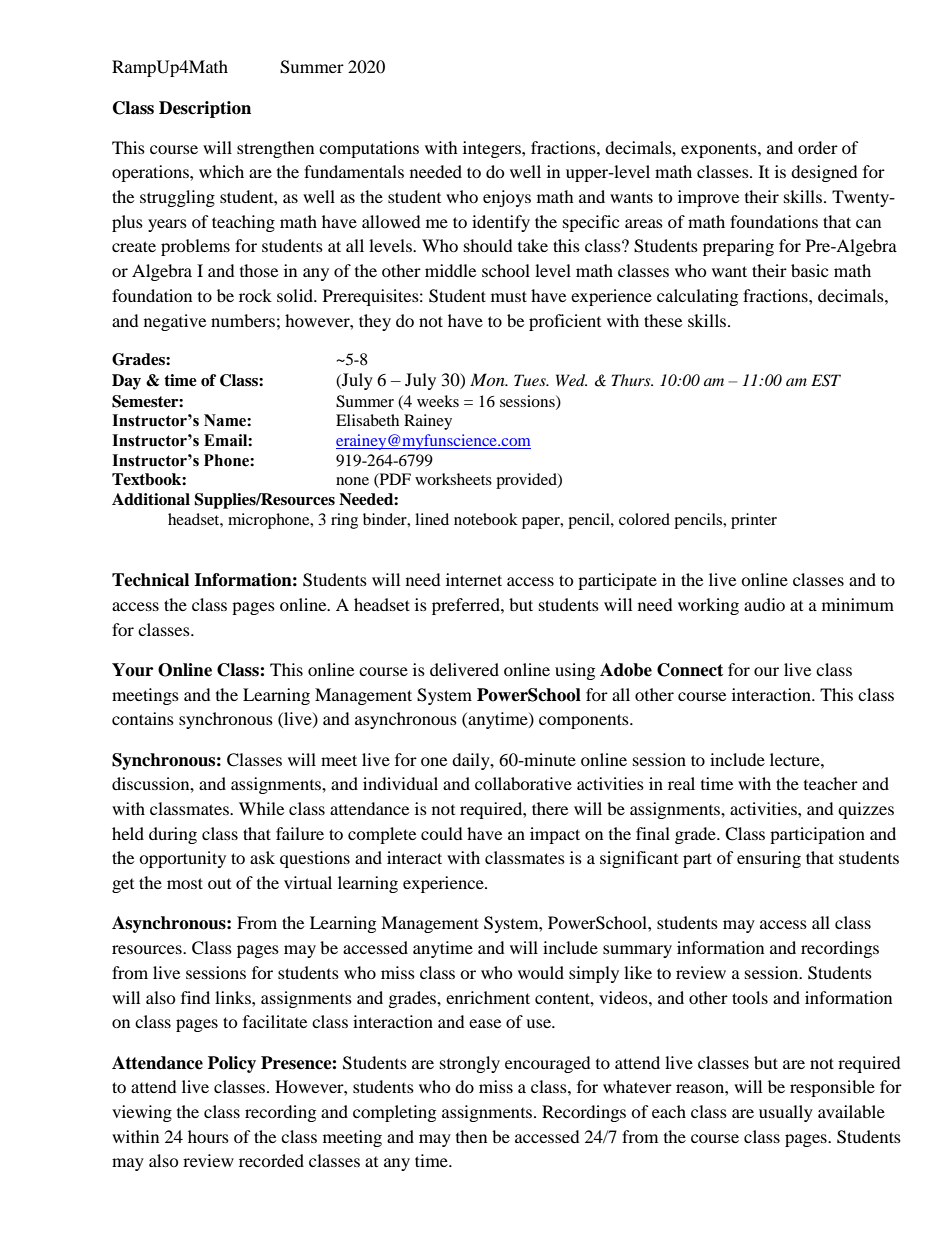 The width and height of the screenshot is (952, 1233). What do you see at coordinates (632, 380) in the screenshot?
I see `Thurs` at bounding box center [632, 380].
